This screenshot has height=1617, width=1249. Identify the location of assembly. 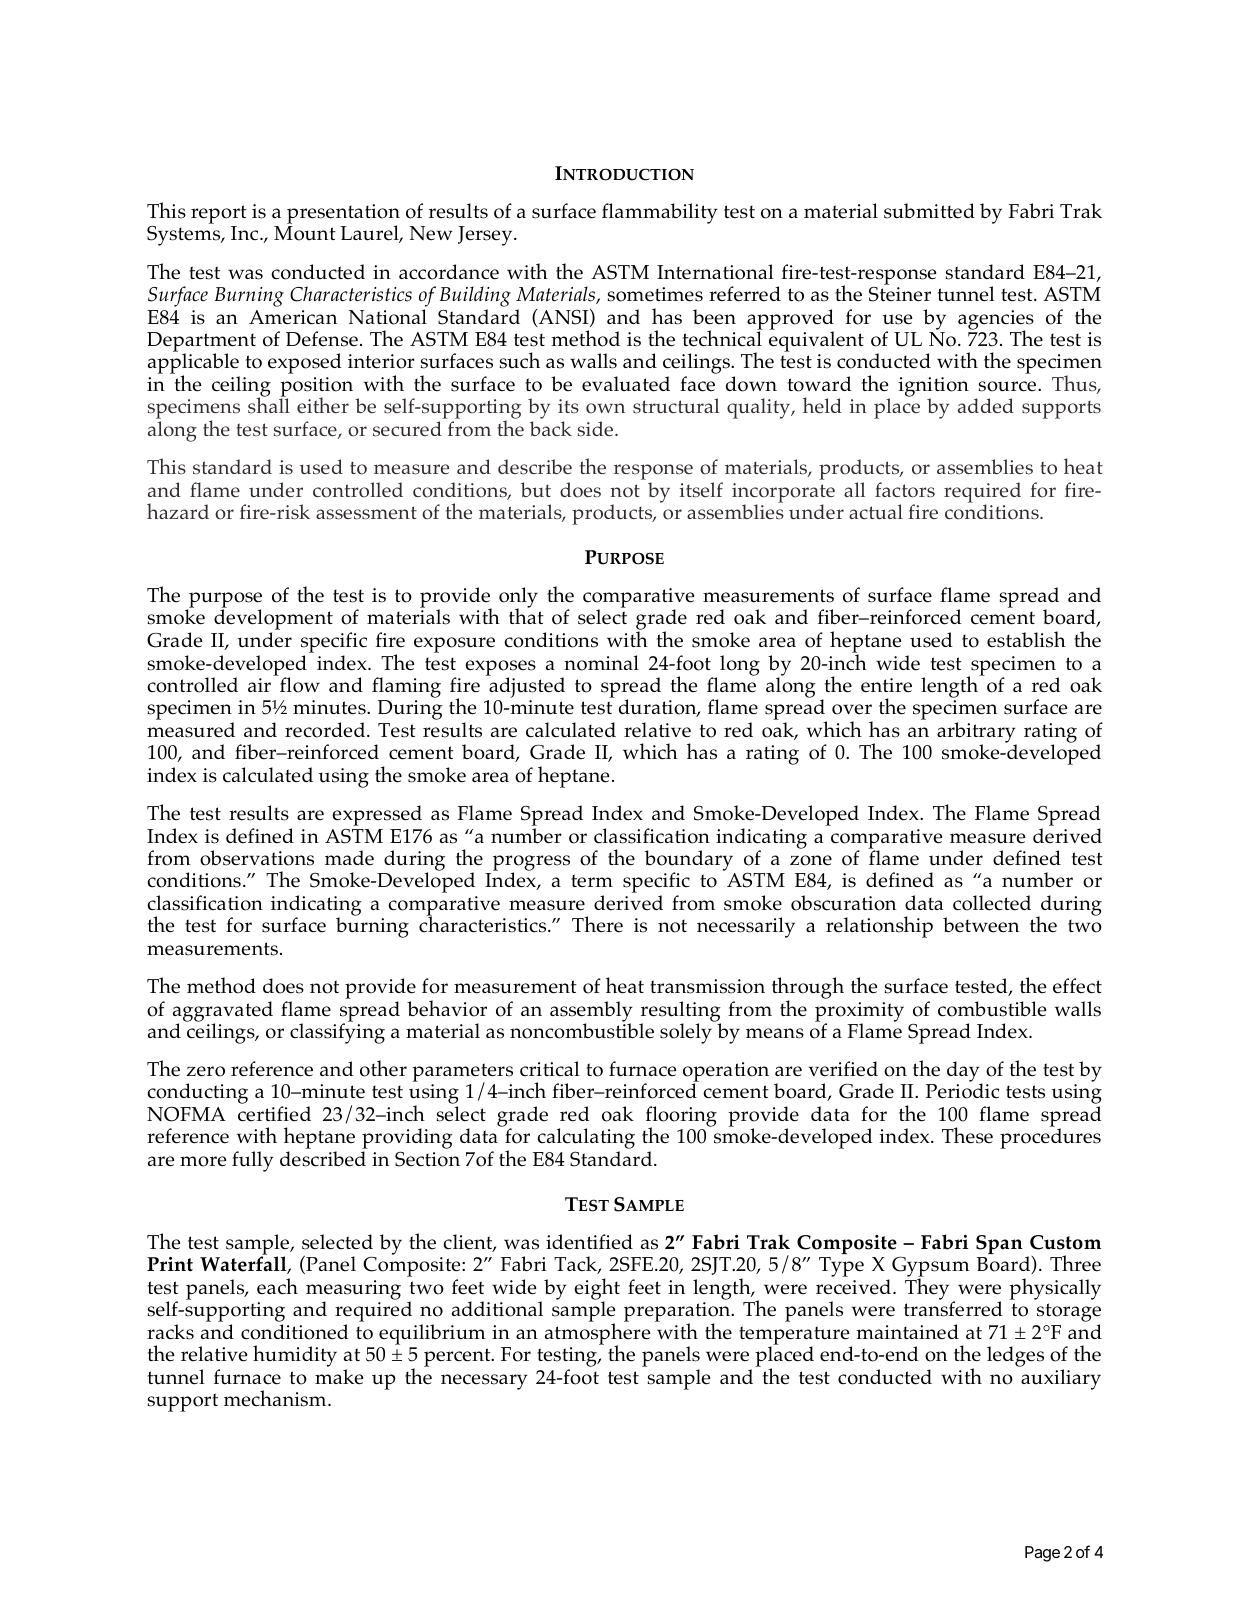
(591, 1012).
